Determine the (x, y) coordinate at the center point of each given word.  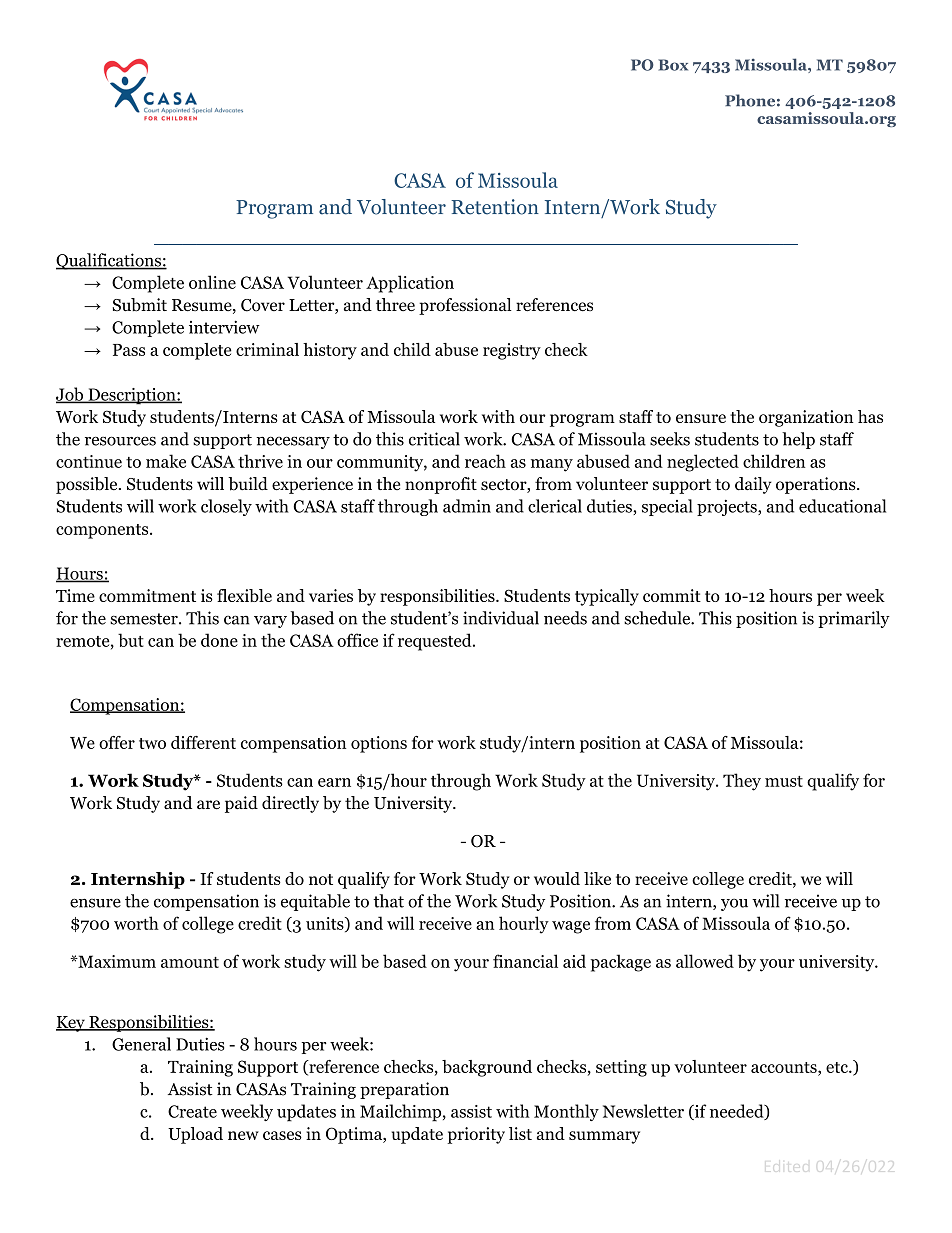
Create (192, 1111)
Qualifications (109, 261)
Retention (495, 207)
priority (476, 1135)
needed (738, 1112)
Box (673, 65)
